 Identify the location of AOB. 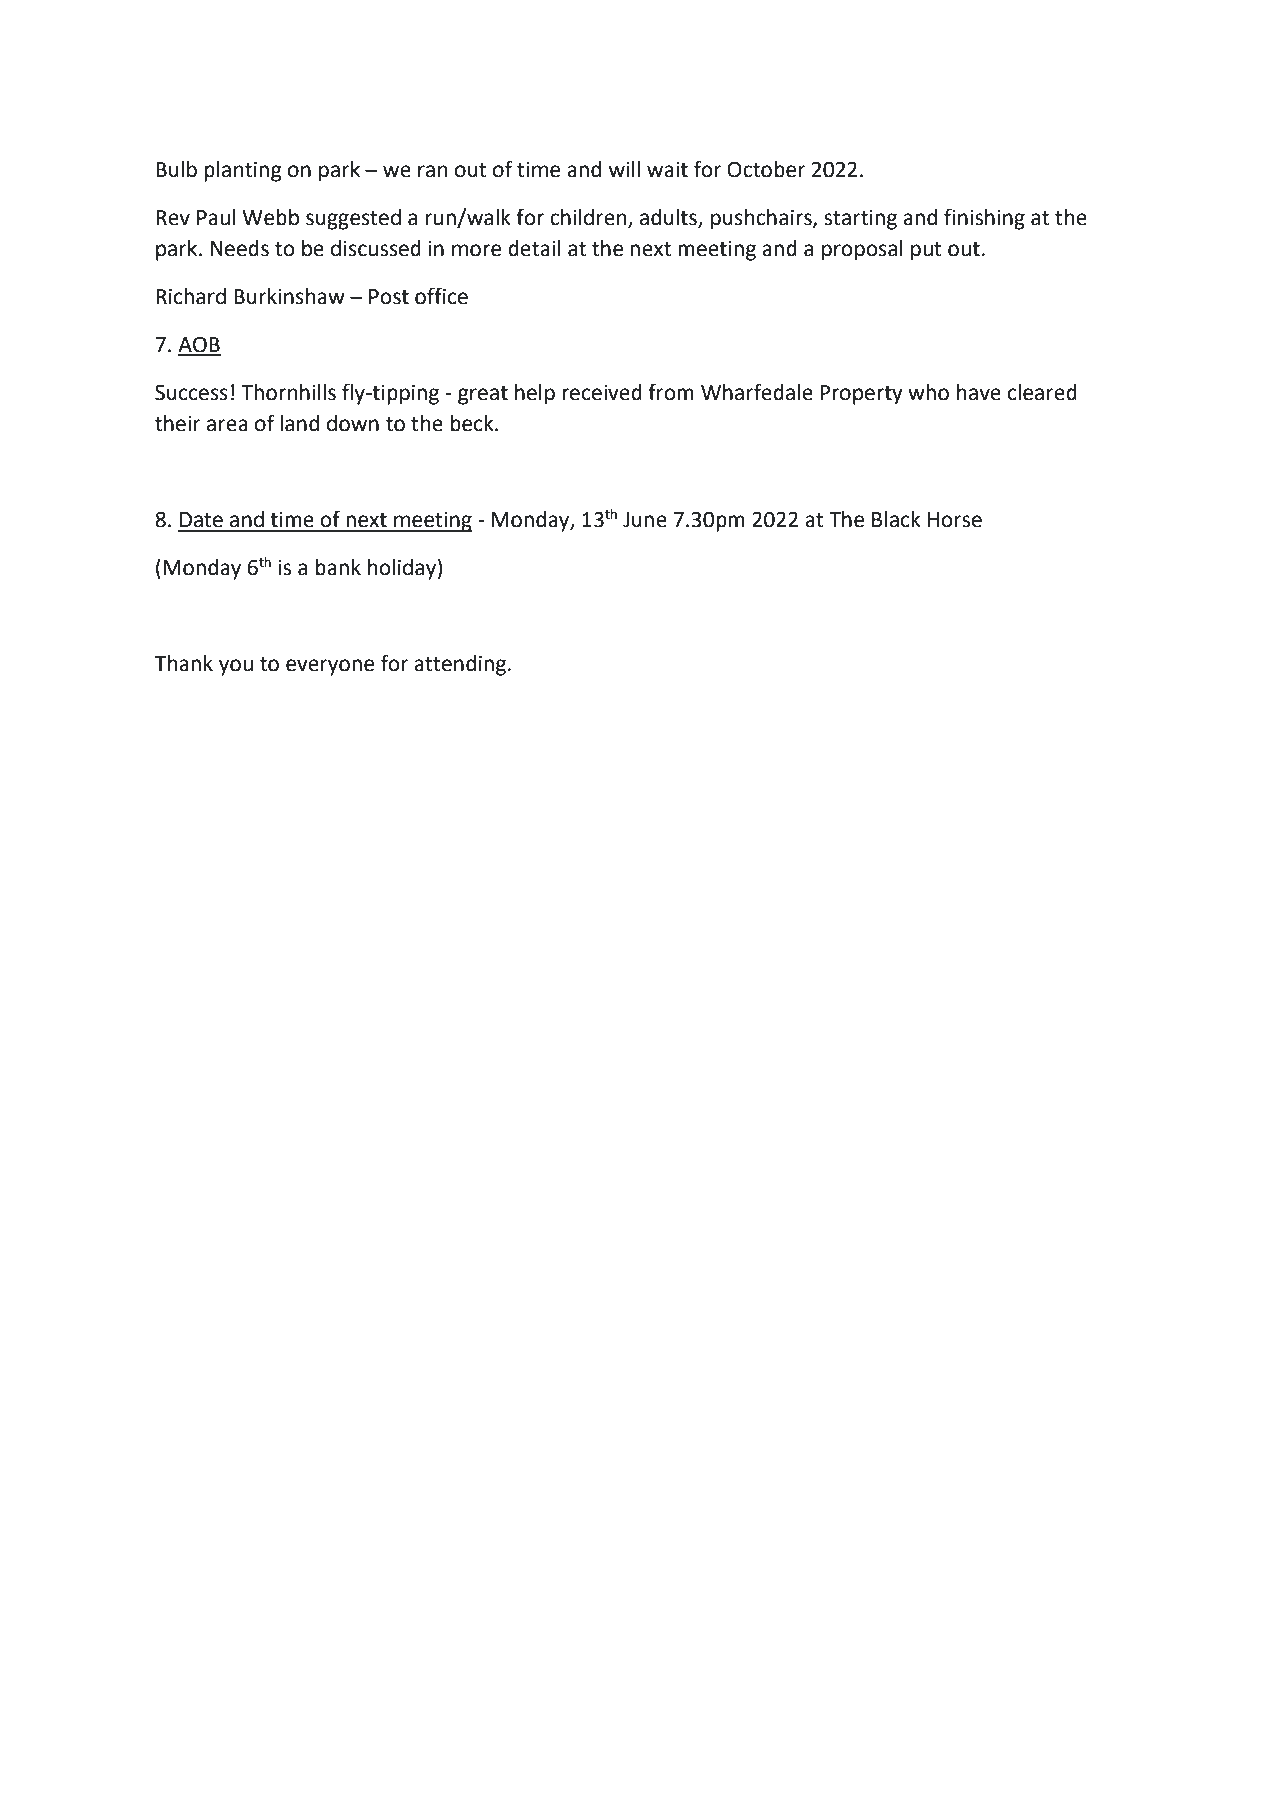
(199, 345).
